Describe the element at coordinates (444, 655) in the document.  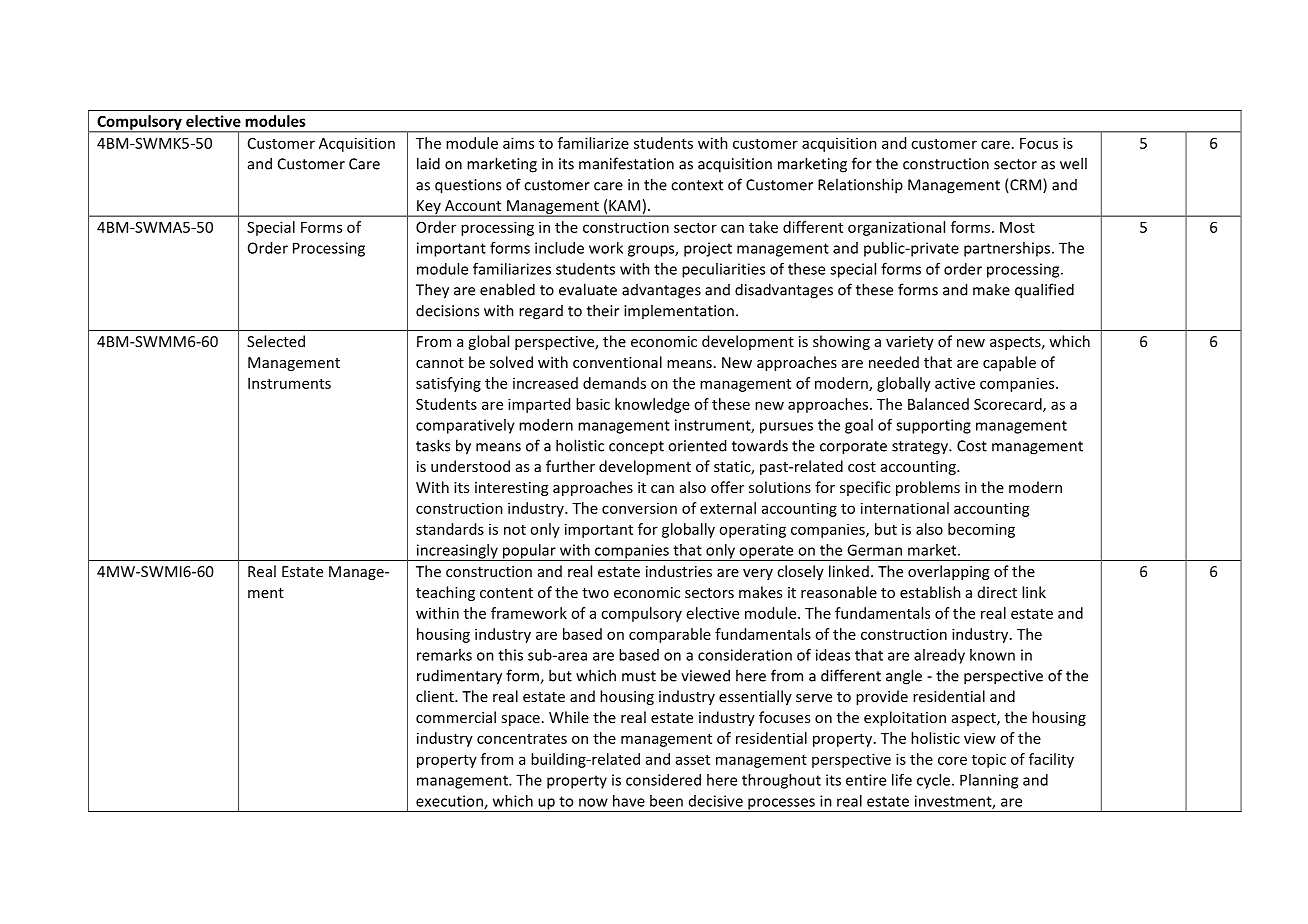
I see `remarks` at that location.
